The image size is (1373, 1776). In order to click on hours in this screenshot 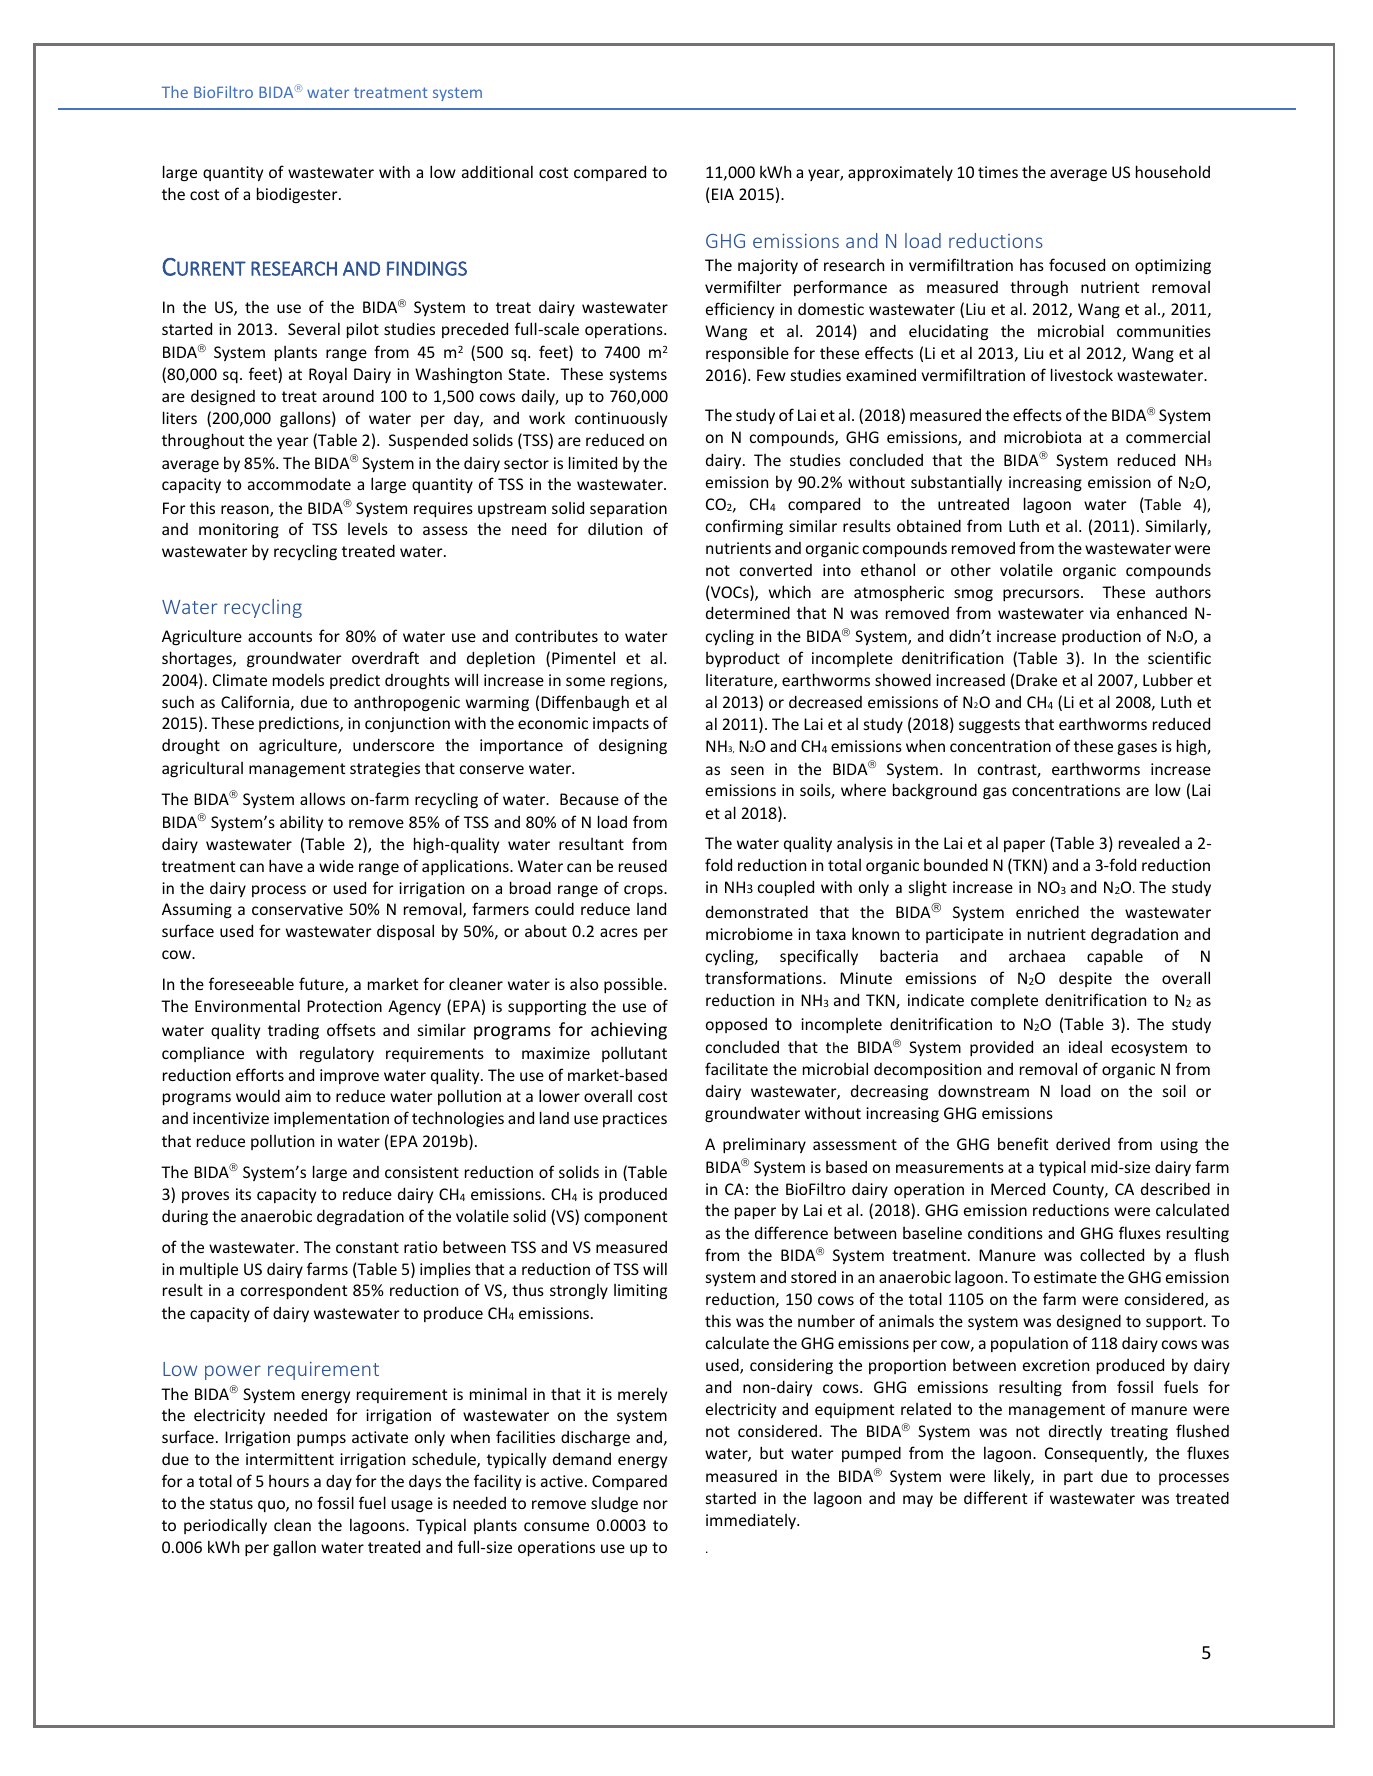, I will do `click(289, 1481)`.
